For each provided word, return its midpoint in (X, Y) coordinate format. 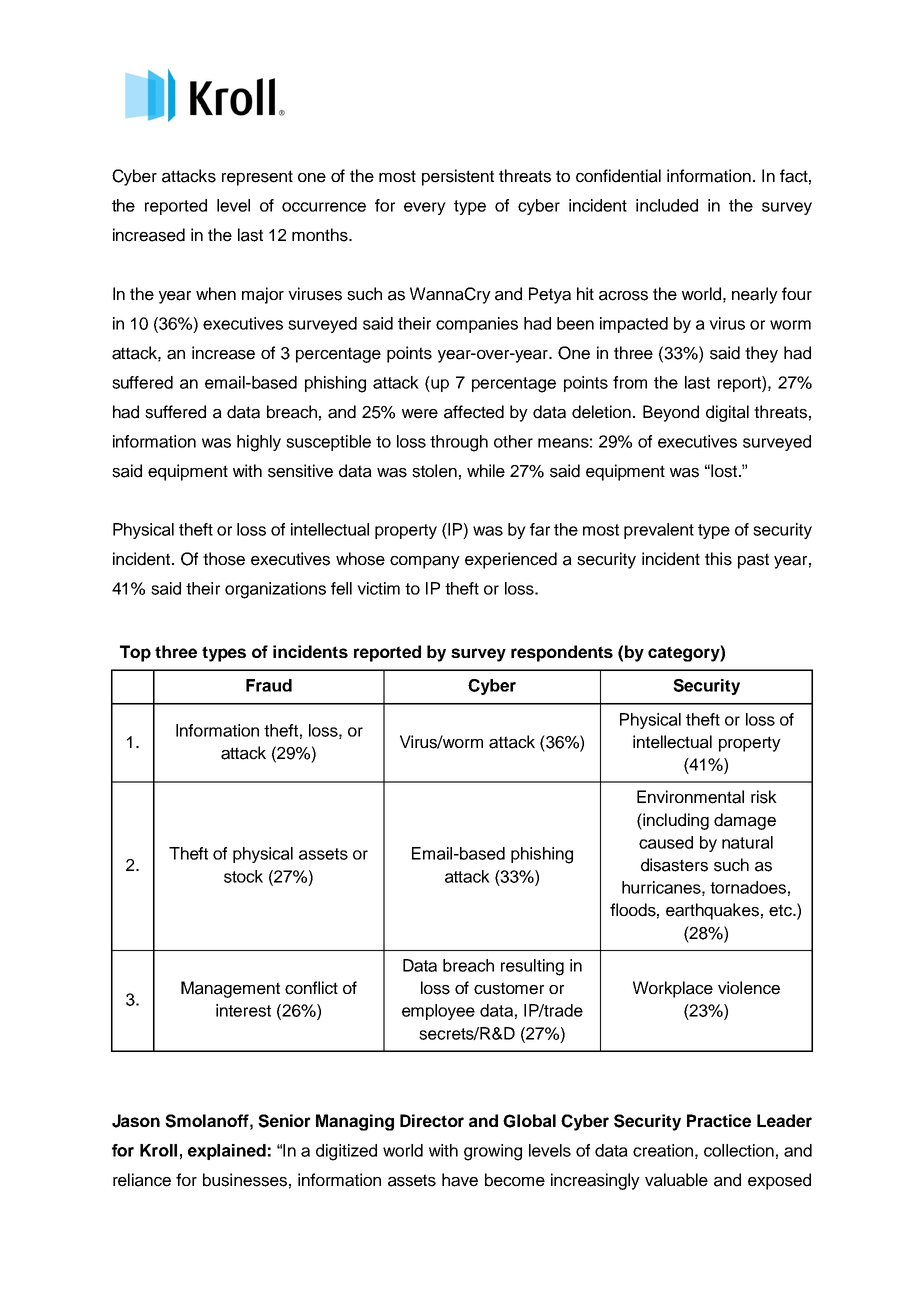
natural (747, 842)
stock (243, 876)
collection (739, 1150)
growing (493, 1152)
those (224, 559)
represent (257, 178)
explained (227, 1152)
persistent (458, 177)
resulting (532, 967)
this (718, 559)
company (425, 562)
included (667, 205)
